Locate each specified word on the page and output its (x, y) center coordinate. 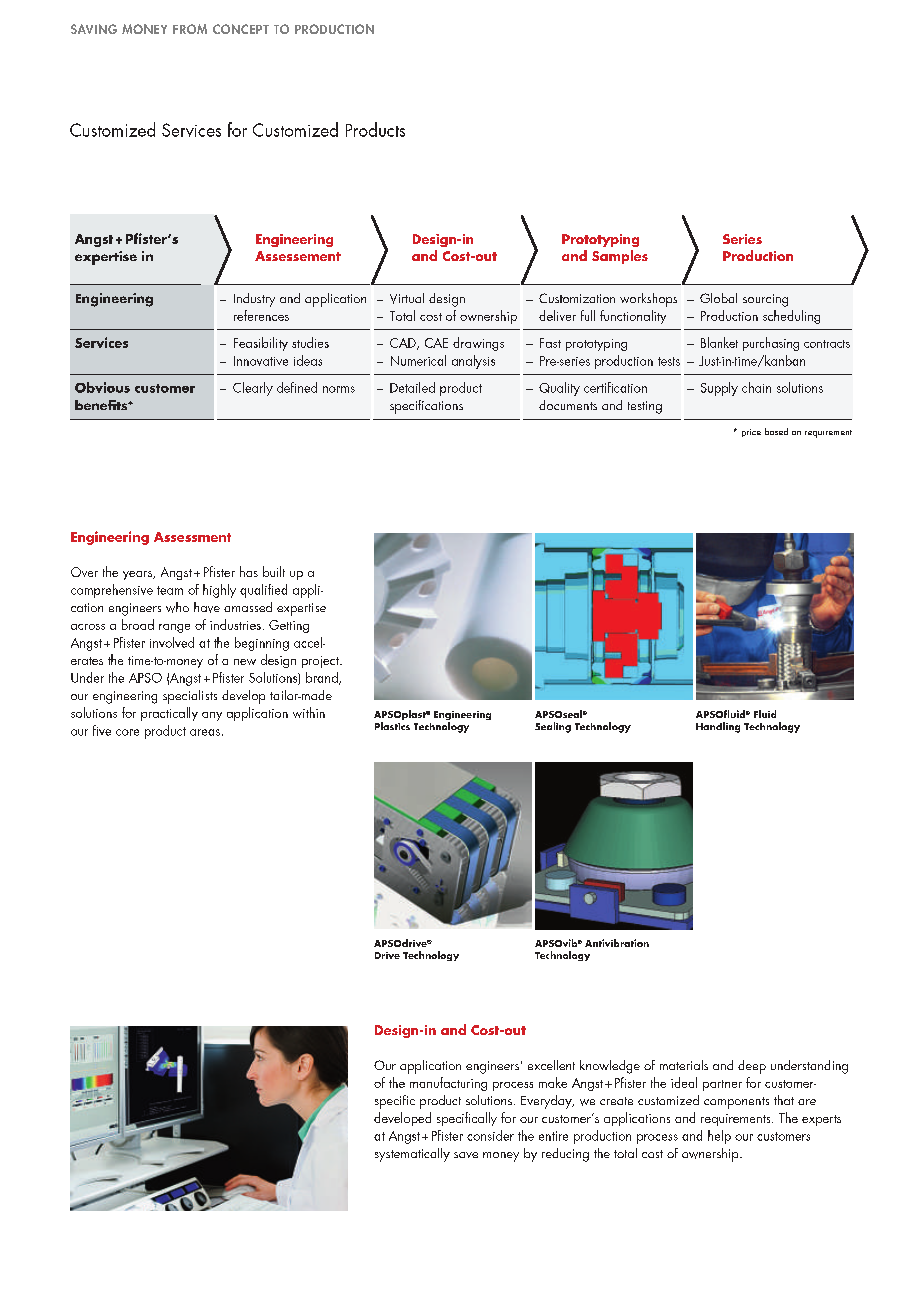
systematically (412, 1155)
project (321, 662)
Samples (620, 257)
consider (490, 1135)
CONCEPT (241, 29)
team (170, 590)
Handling (718, 727)
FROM (190, 29)
